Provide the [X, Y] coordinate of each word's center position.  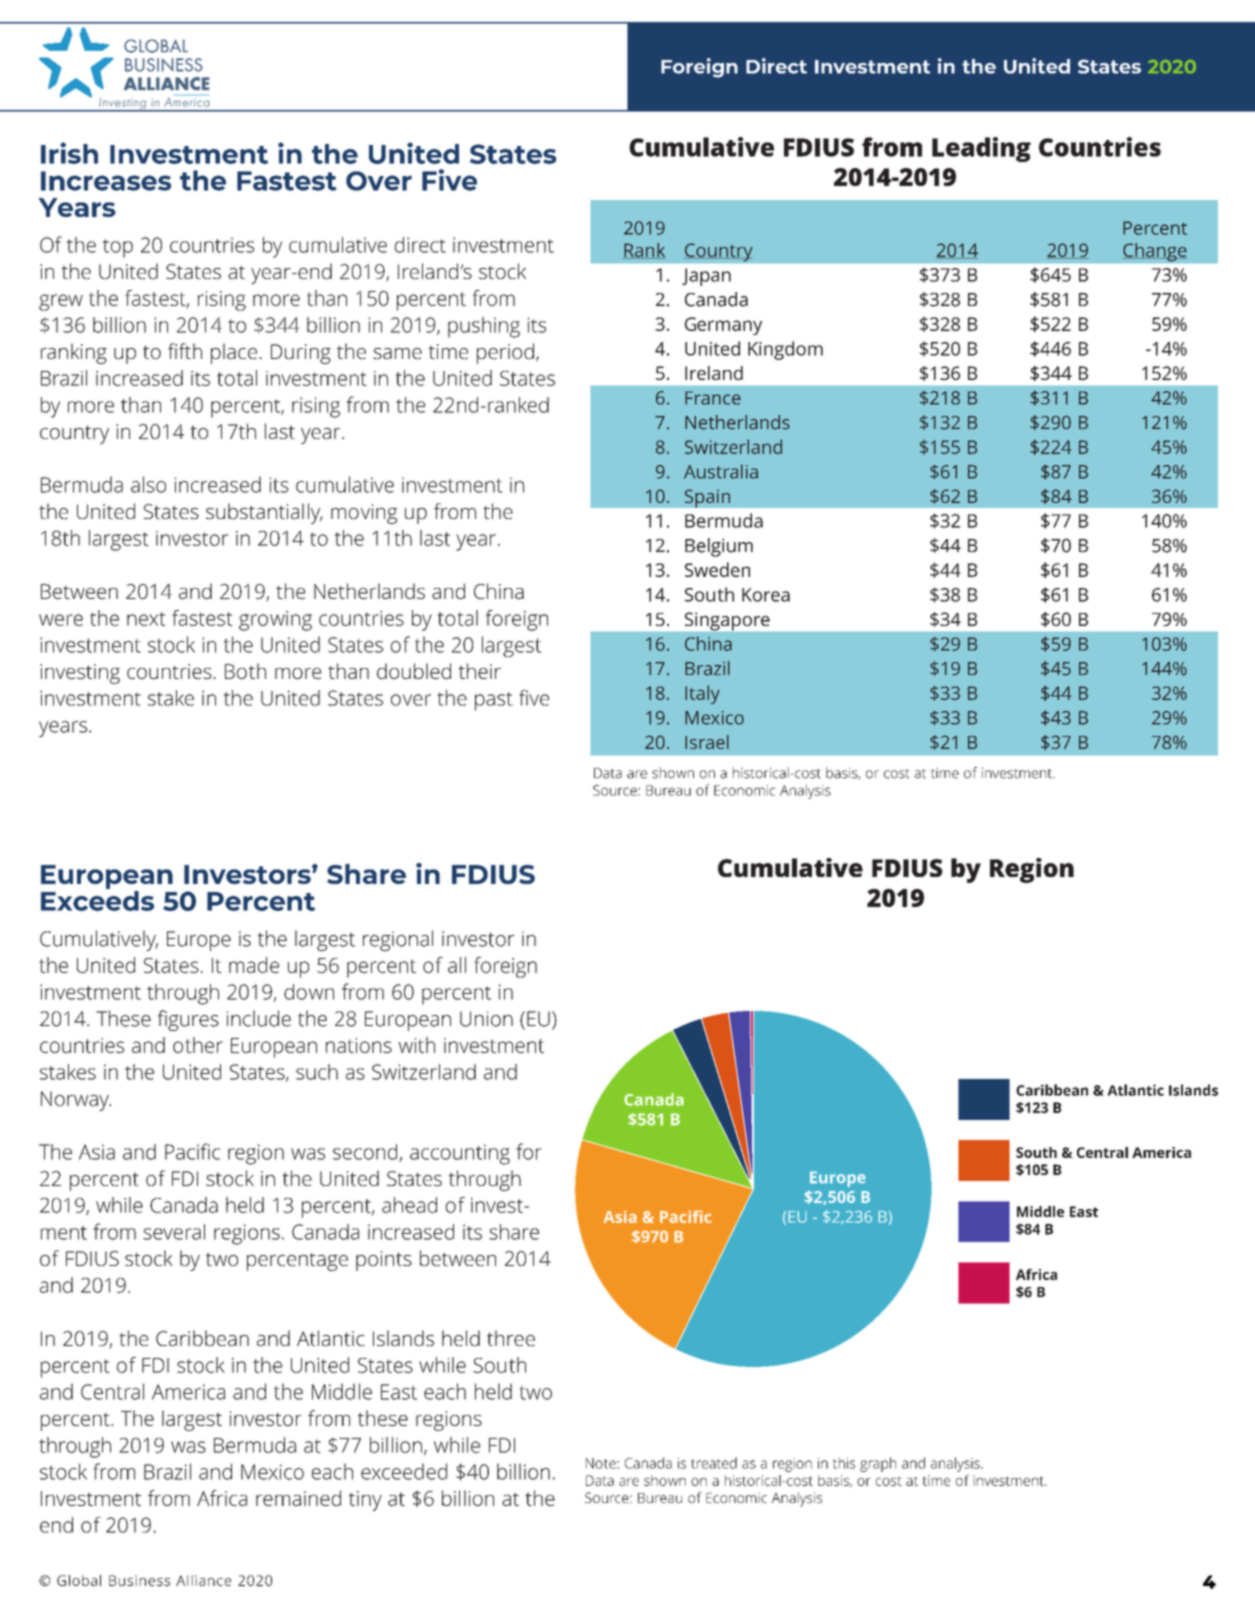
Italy [702, 694]
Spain [707, 498]
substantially [264, 513]
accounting [460, 1154]
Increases [106, 181]
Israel [707, 742]
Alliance [203, 1580]
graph [878, 1464]
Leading [981, 149]
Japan [706, 277]
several [174, 1232]
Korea [766, 595]
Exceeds [97, 899]
